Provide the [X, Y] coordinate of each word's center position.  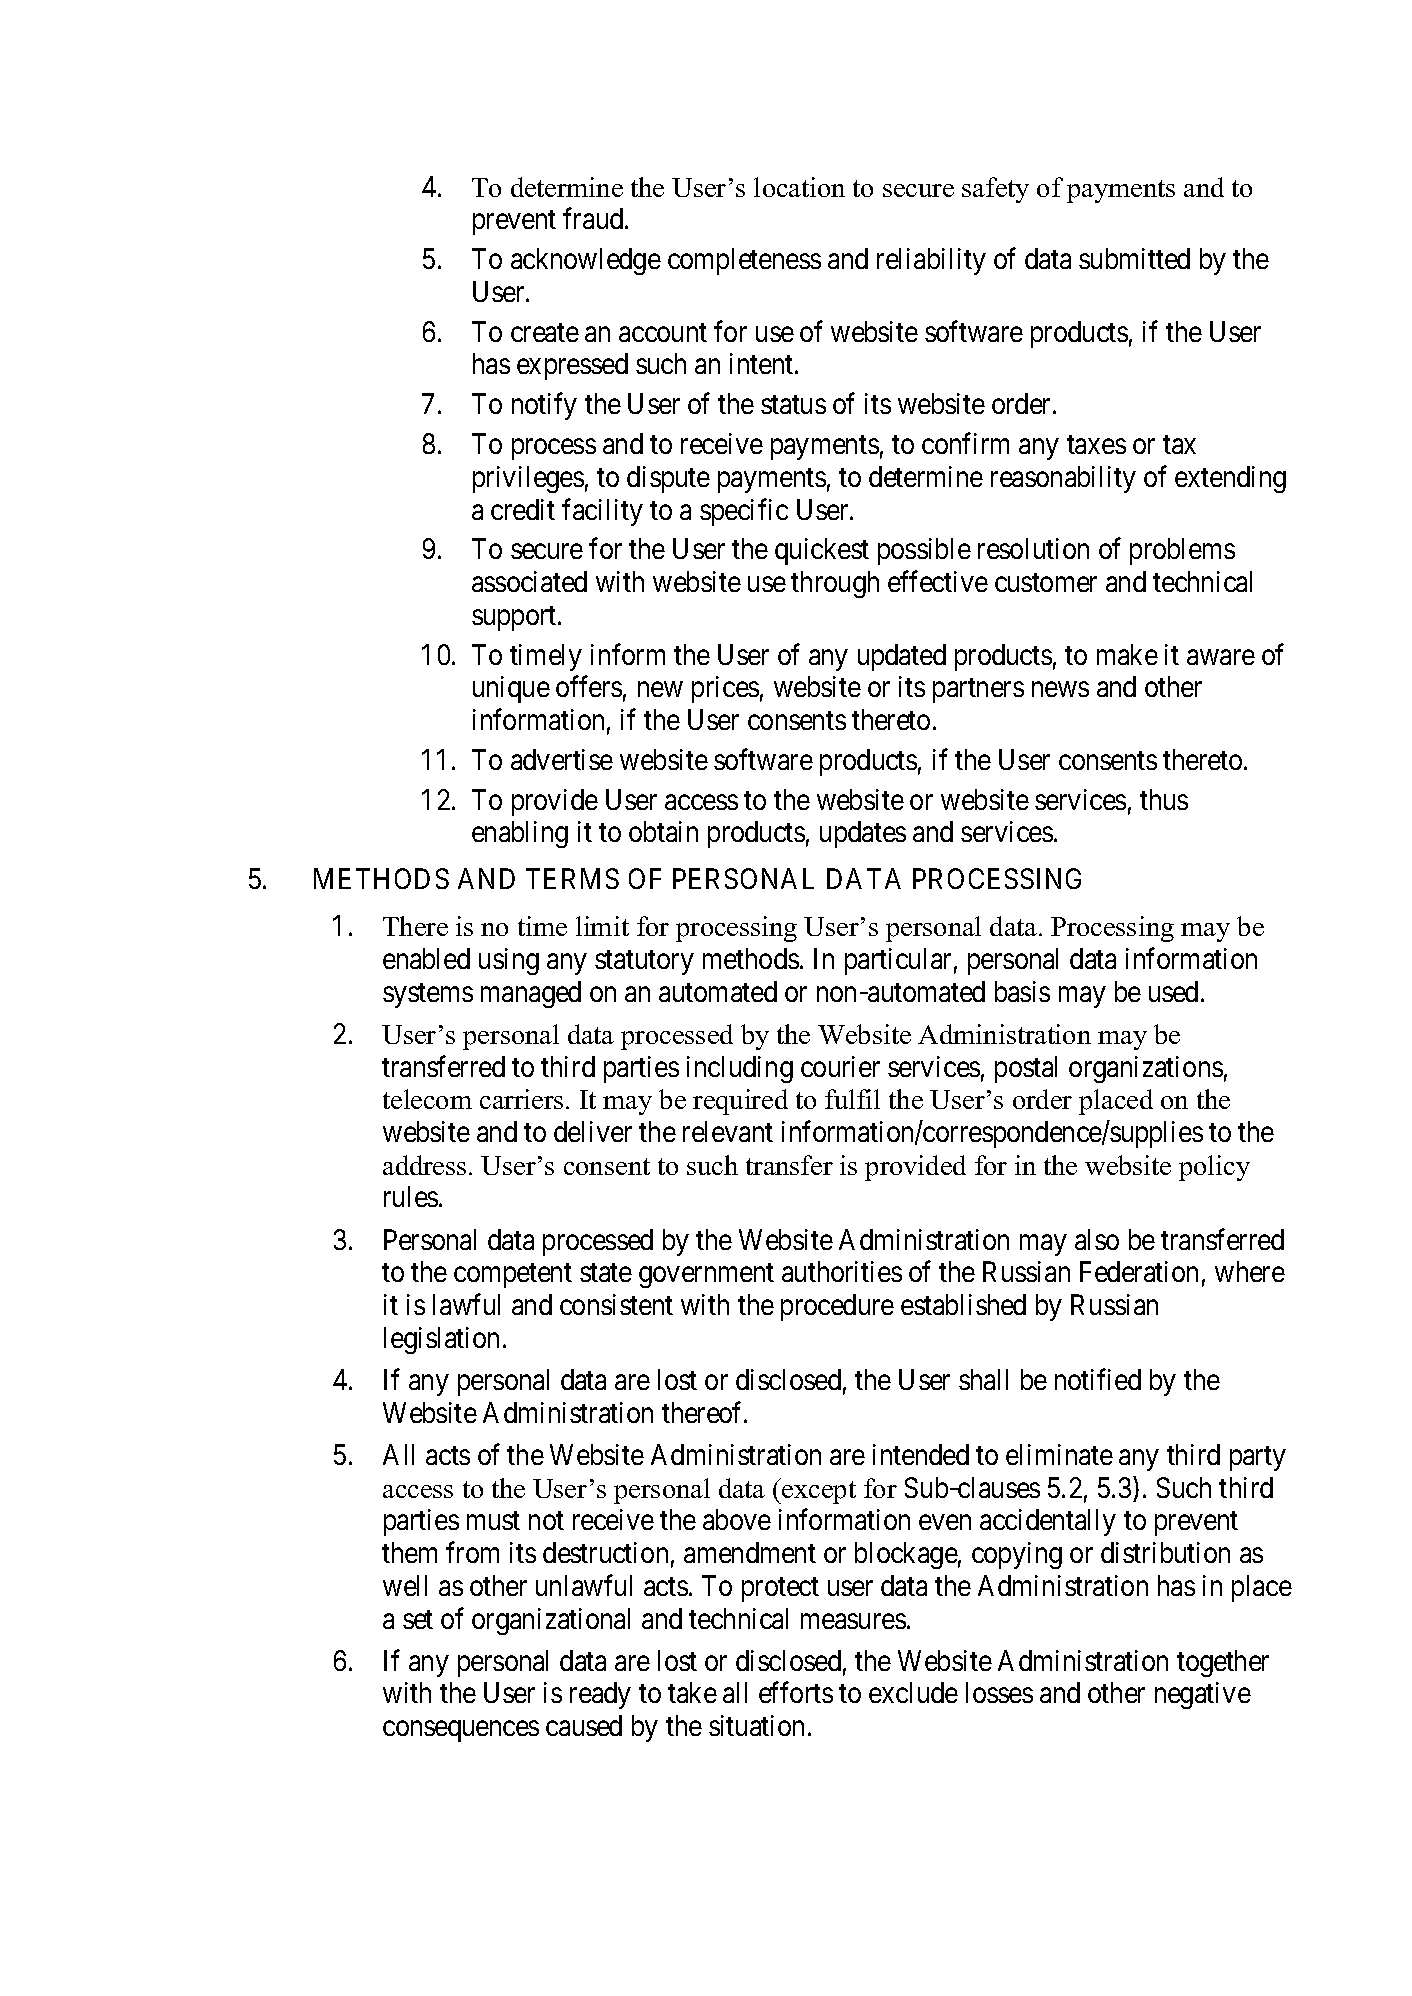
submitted [1134, 258]
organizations [1146, 1069]
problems [1182, 551]
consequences [461, 1731]
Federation [1139, 1271]
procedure [837, 1307]
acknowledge [586, 261]
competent [513, 1276]
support [515, 618]
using [509, 961]
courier [840, 1066]
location [799, 187]
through [835, 584]
